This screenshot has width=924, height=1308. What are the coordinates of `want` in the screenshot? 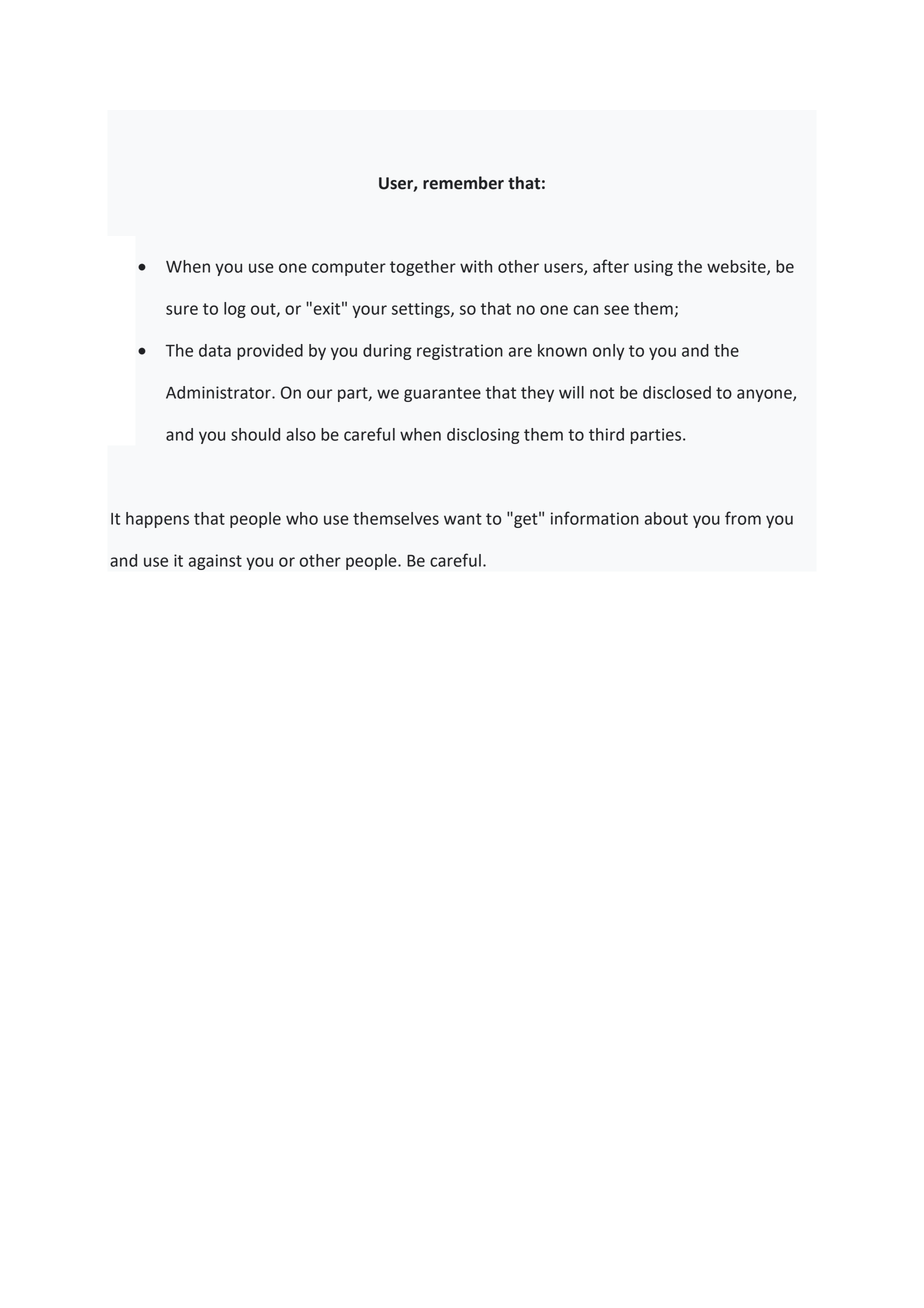 It's located at (463, 519).
